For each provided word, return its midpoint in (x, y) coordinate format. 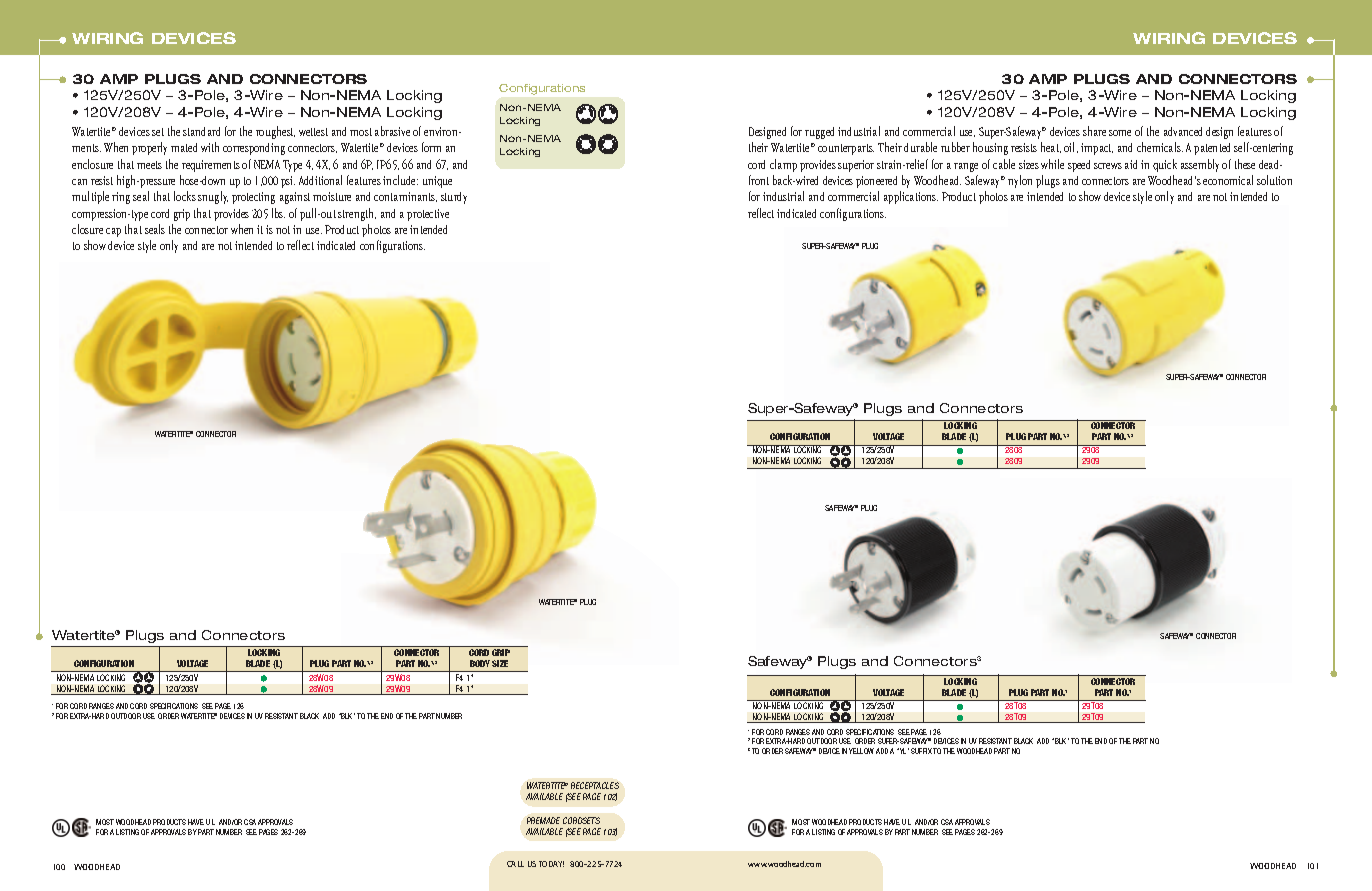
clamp (783, 165)
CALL (515, 864)
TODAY (551, 864)
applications (911, 197)
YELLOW (861, 751)
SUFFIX (922, 751)
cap (113, 232)
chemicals (1160, 147)
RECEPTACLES (595, 785)
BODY (480, 663)
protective (428, 215)
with (210, 147)
